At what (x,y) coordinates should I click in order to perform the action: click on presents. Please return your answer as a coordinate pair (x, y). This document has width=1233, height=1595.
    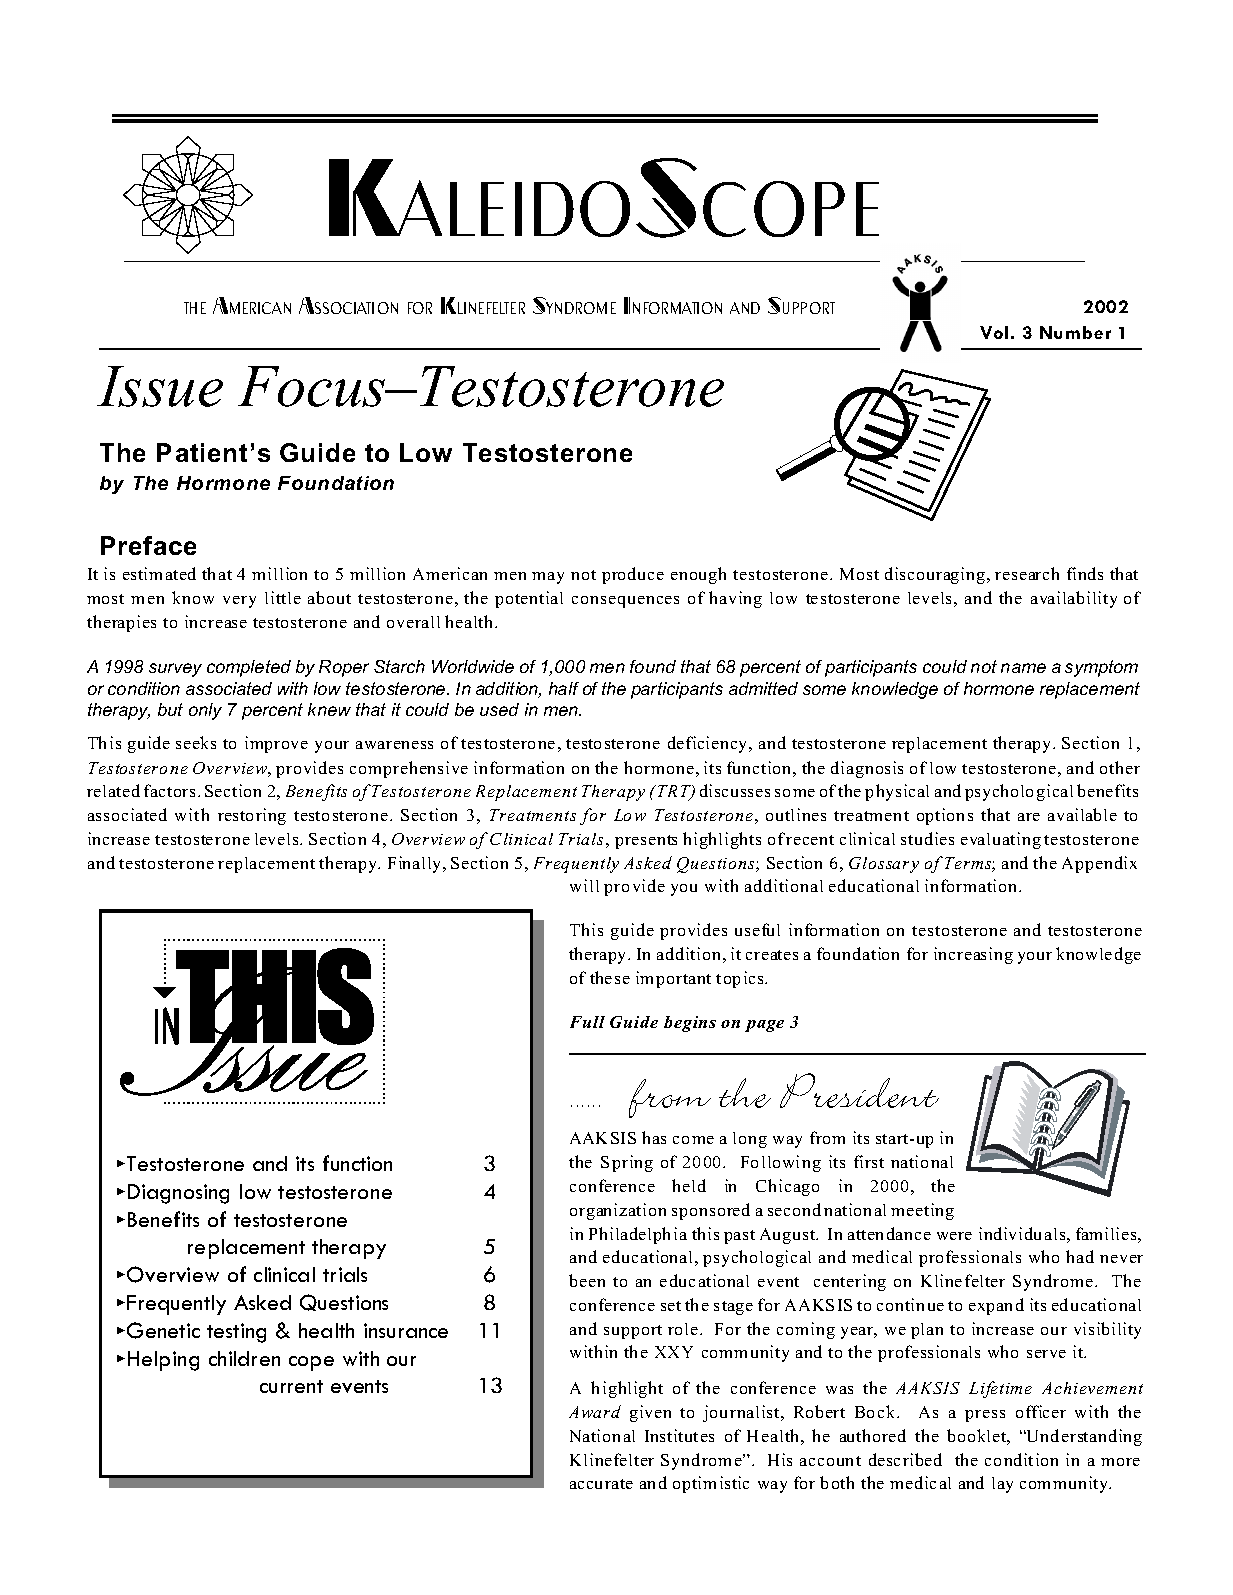
    Looking at the image, I should click on (646, 842).
